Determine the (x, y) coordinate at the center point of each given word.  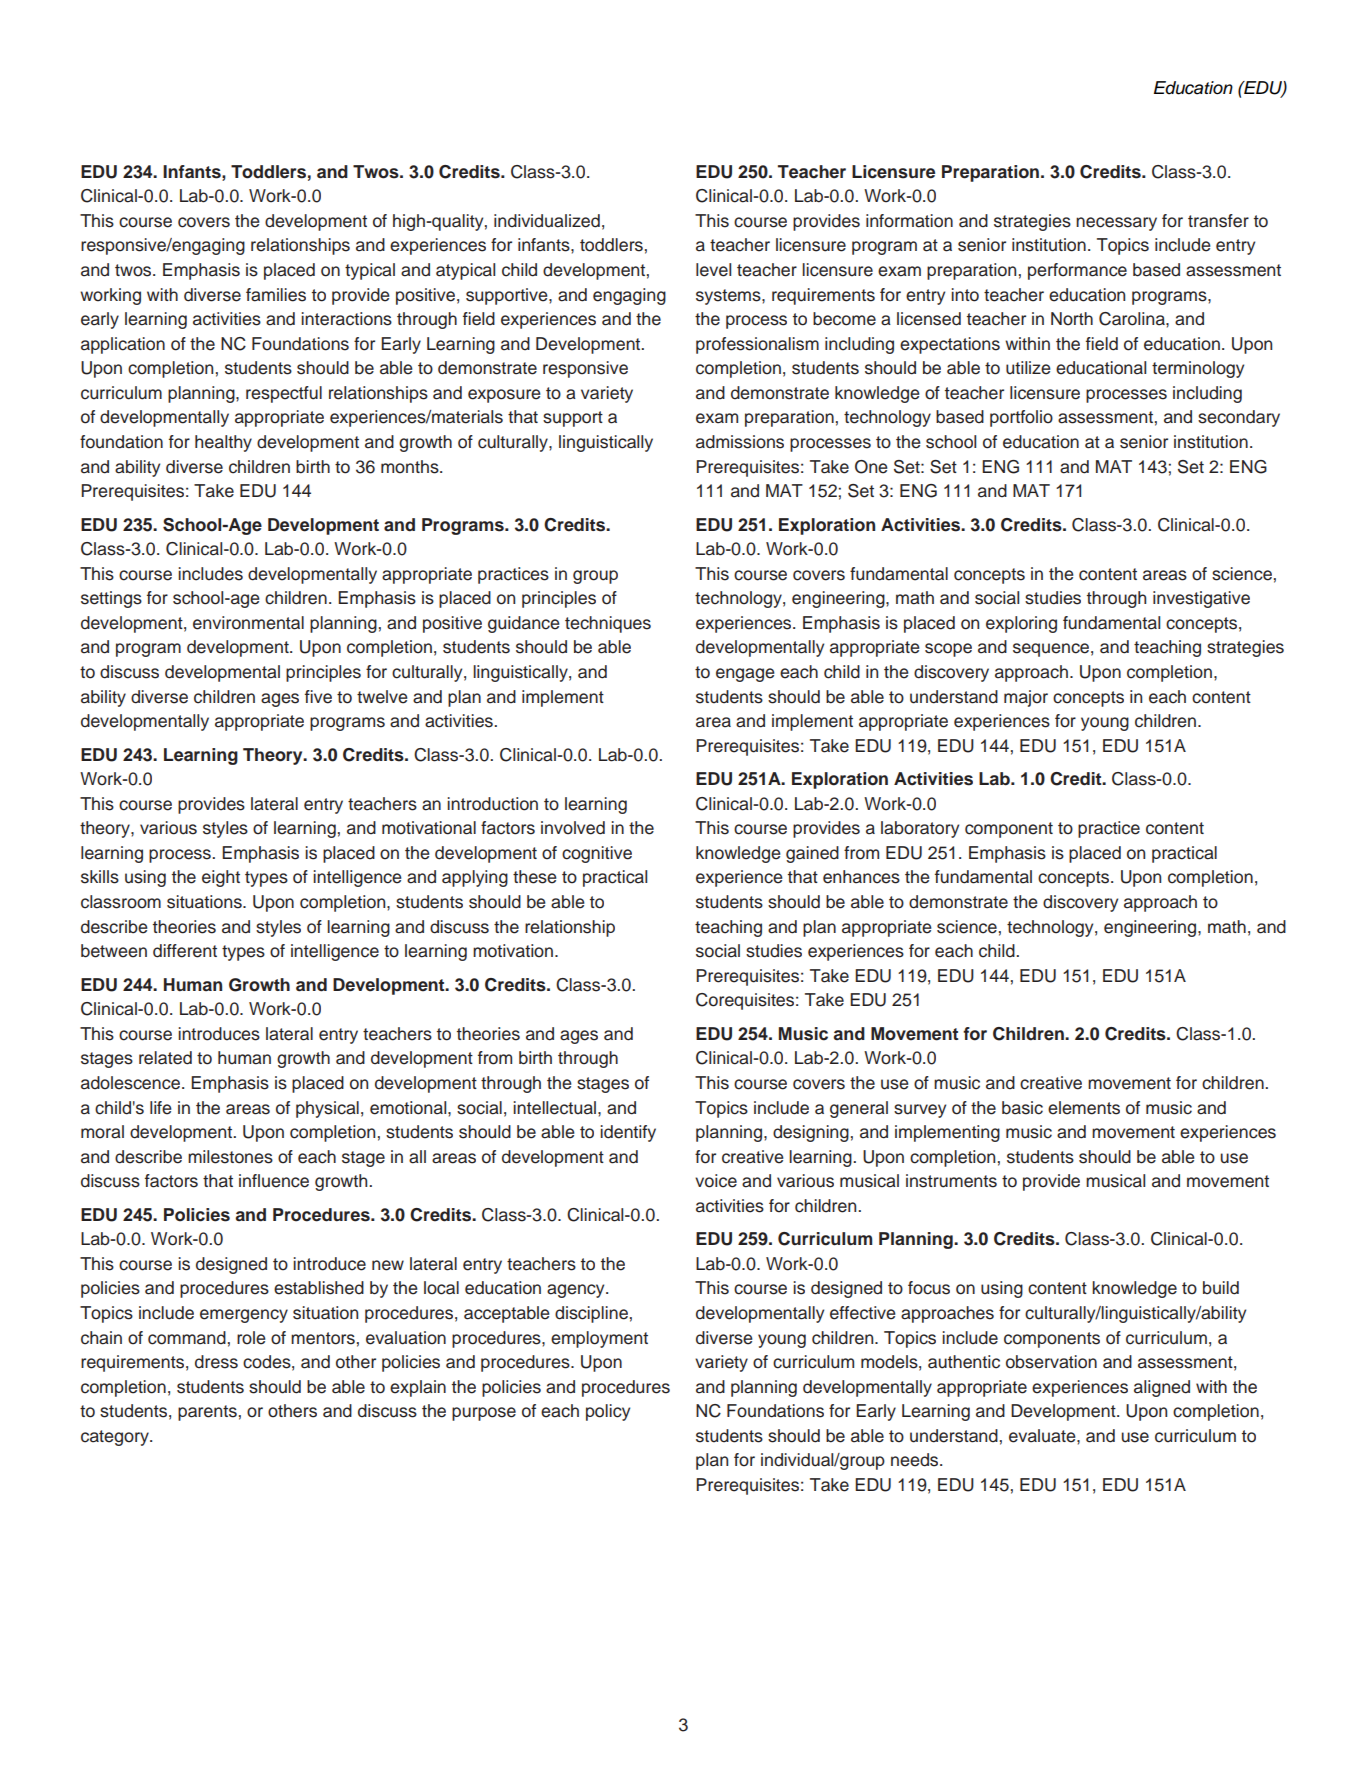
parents (207, 1413)
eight (221, 878)
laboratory (920, 829)
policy (608, 1412)
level (713, 270)
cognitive (597, 854)
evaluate (1043, 1436)
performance (1077, 271)
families (276, 295)
